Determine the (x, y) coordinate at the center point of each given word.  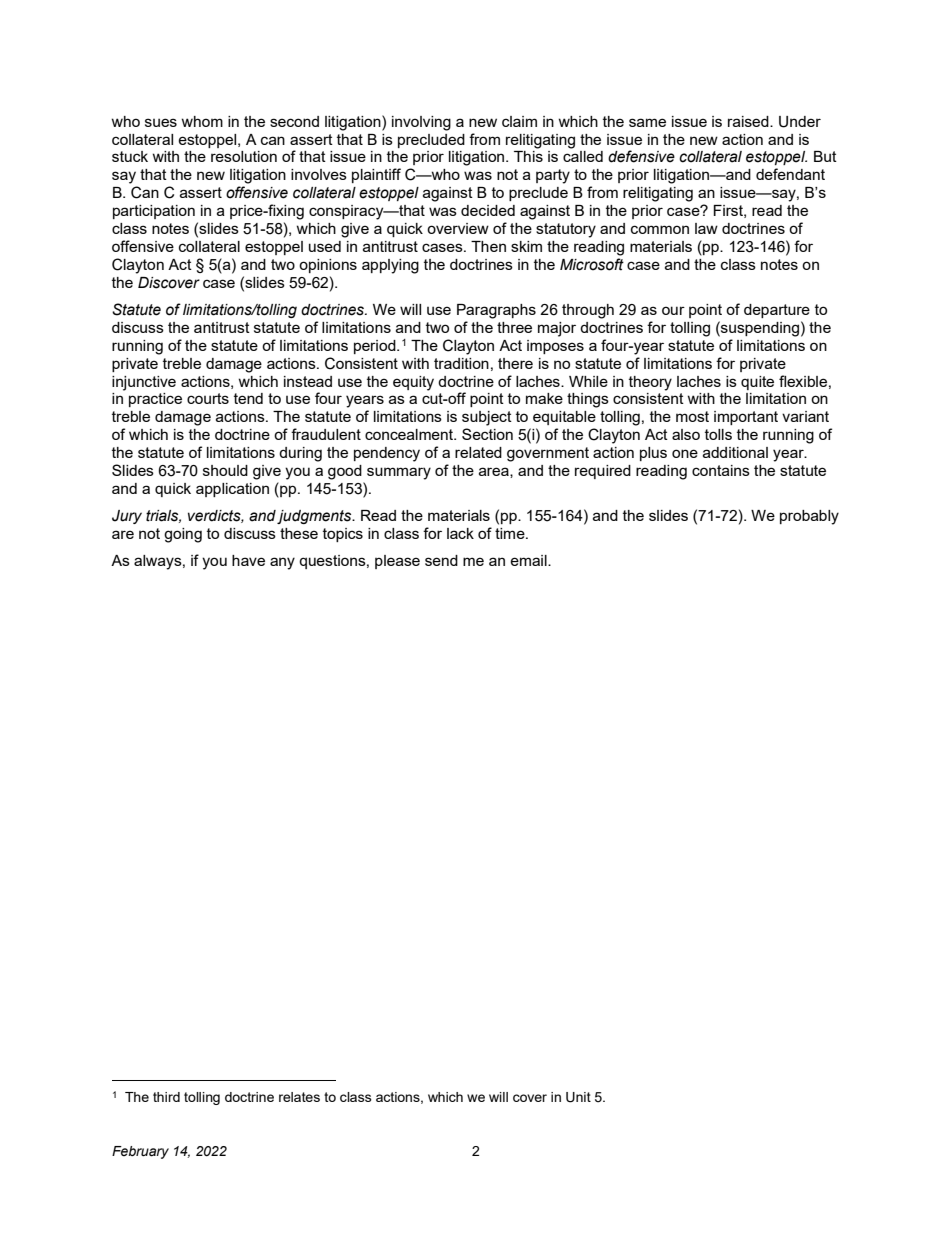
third (166, 1097)
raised (749, 121)
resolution (244, 156)
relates (299, 1097)
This (528, 156)
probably (809, 517)
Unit (578, 1097)
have (248, 560)
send (441, 560)
